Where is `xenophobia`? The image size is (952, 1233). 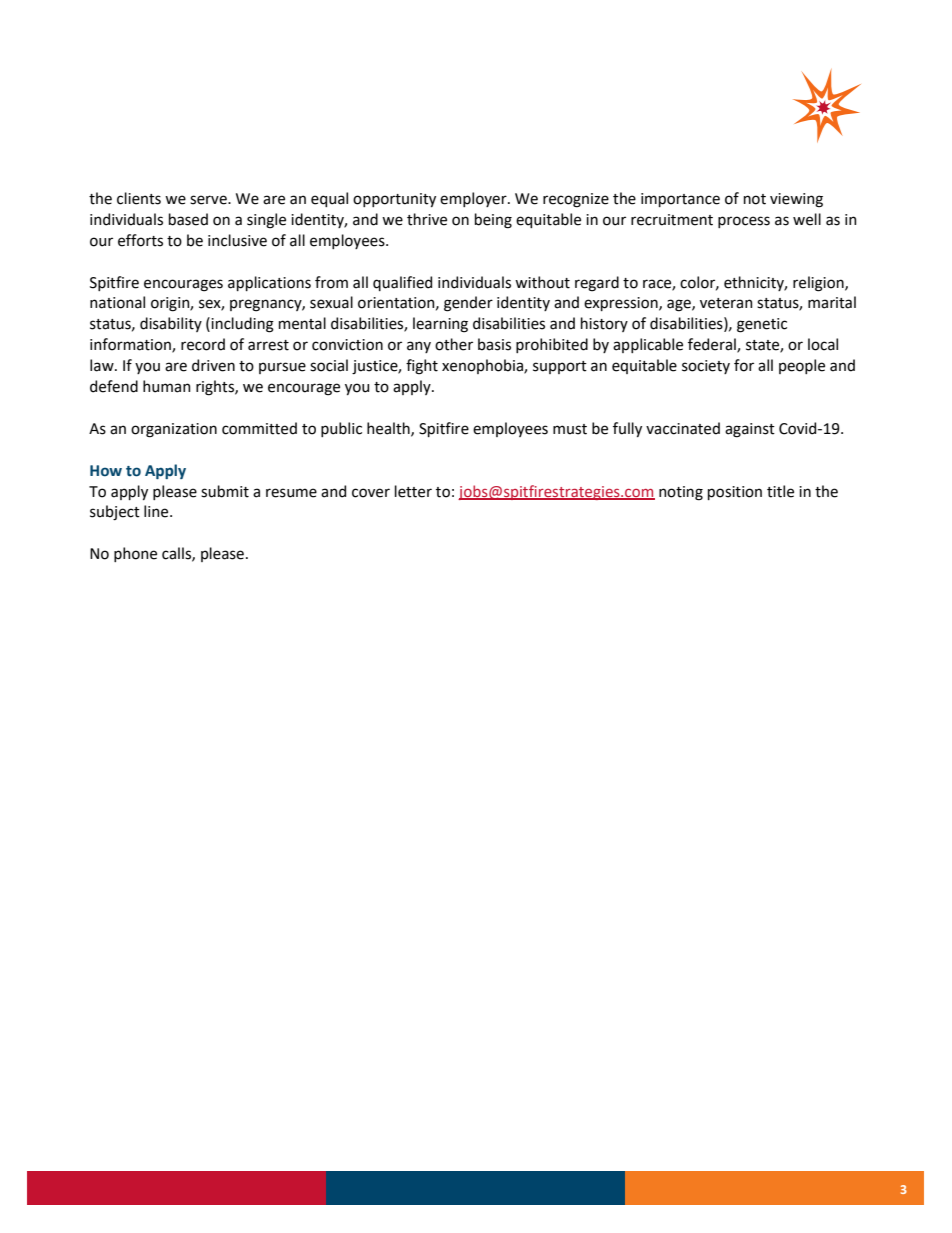 xenophobia is located at coordinates (483, 366).
